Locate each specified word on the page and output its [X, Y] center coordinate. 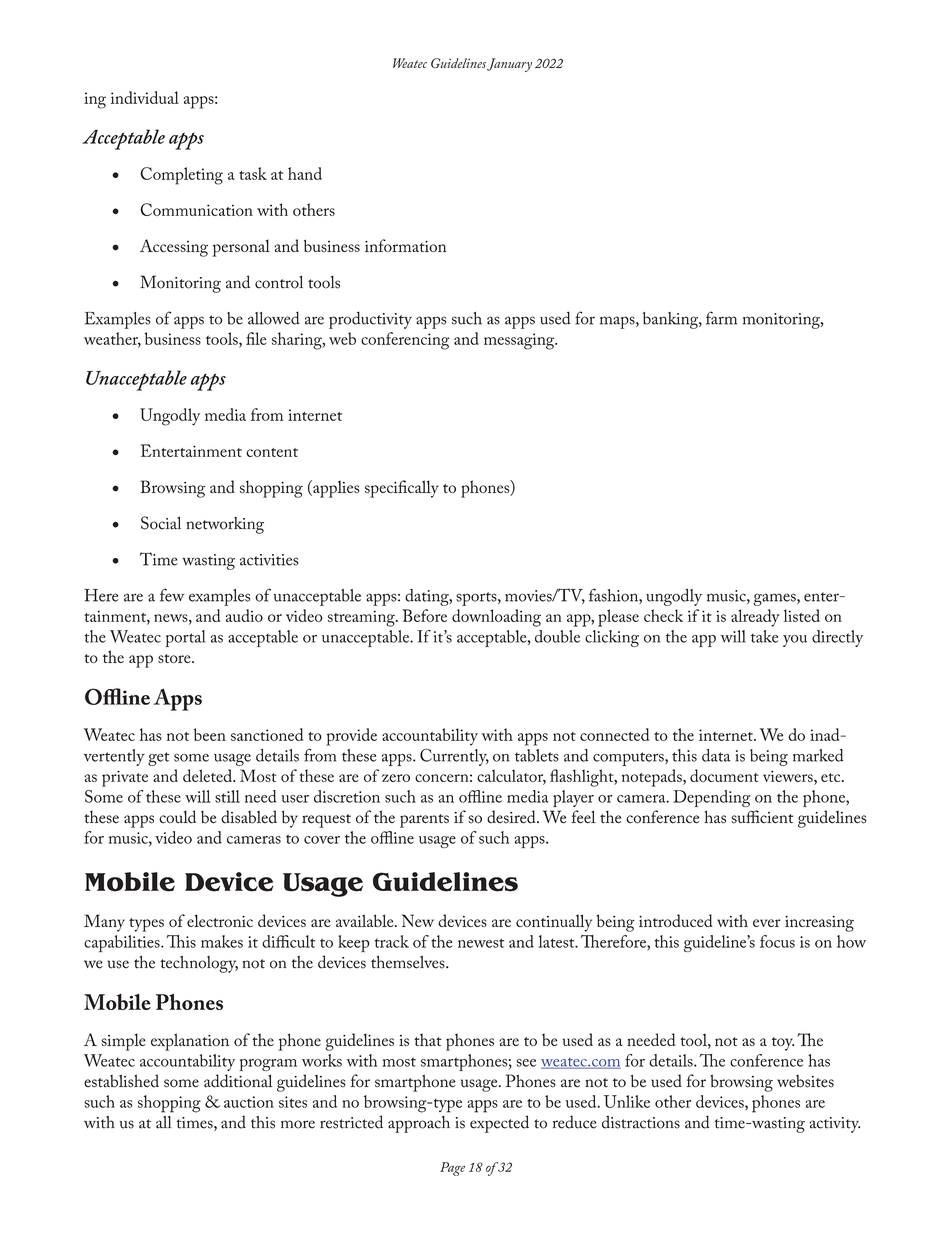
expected [499, 1124]
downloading [496, 618]
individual [145, 97]
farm [721, 318]
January [509, 65]
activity [835, 1125]
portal [185, 638]
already [755, 618]
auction [249, 1102]
